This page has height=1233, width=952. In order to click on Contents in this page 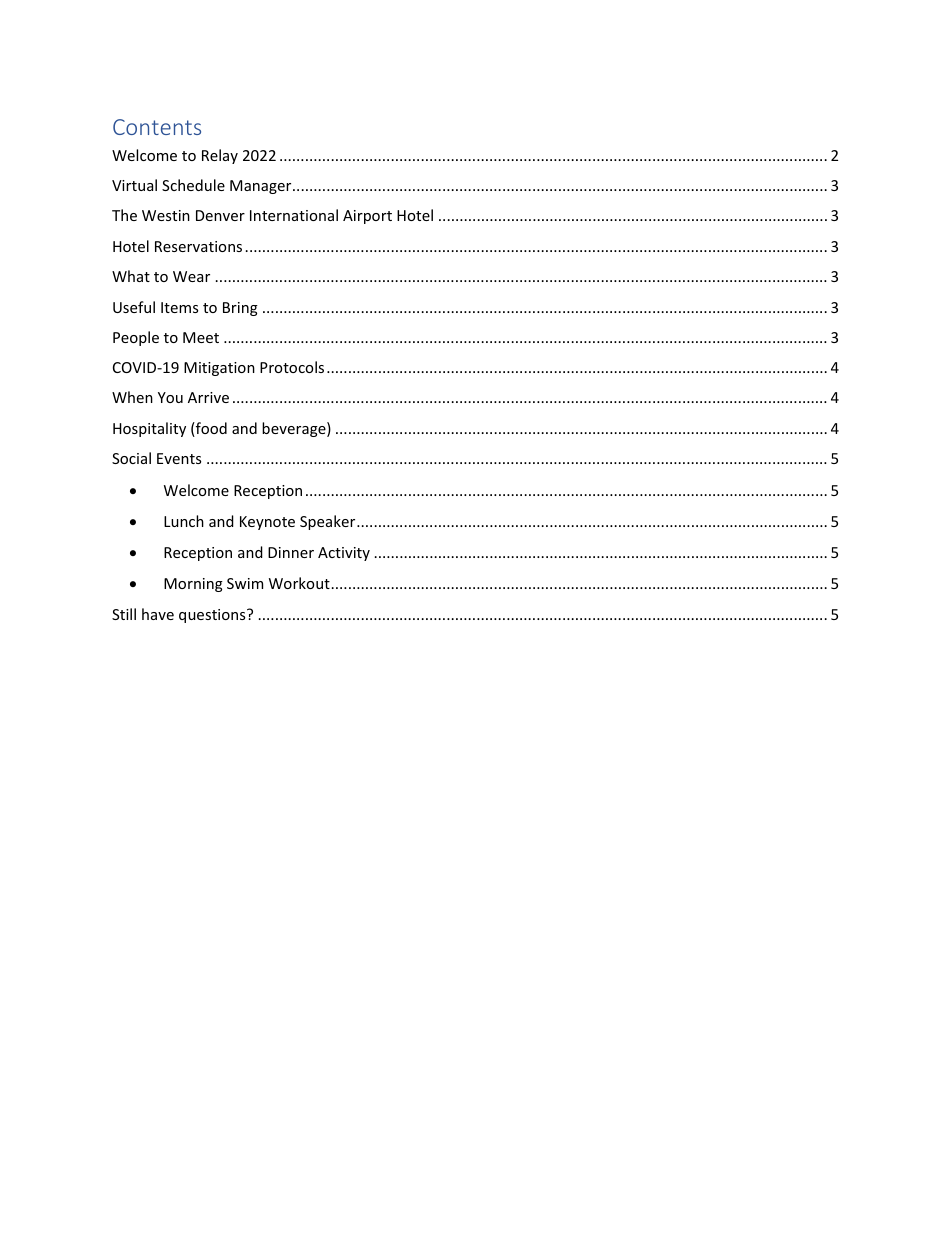, I will do `click(157, 127)`.
